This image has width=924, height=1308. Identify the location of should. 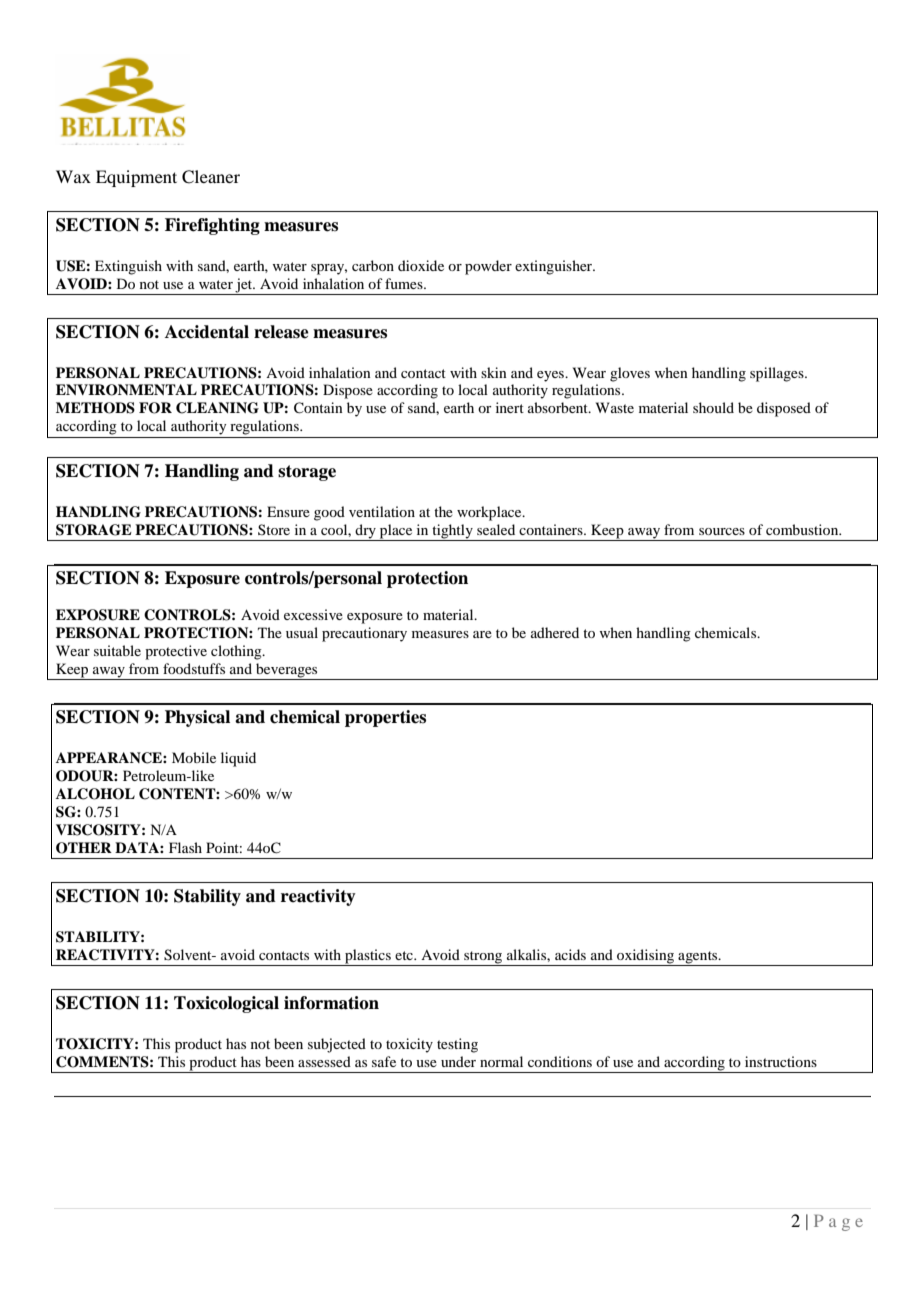
(713, 407).
